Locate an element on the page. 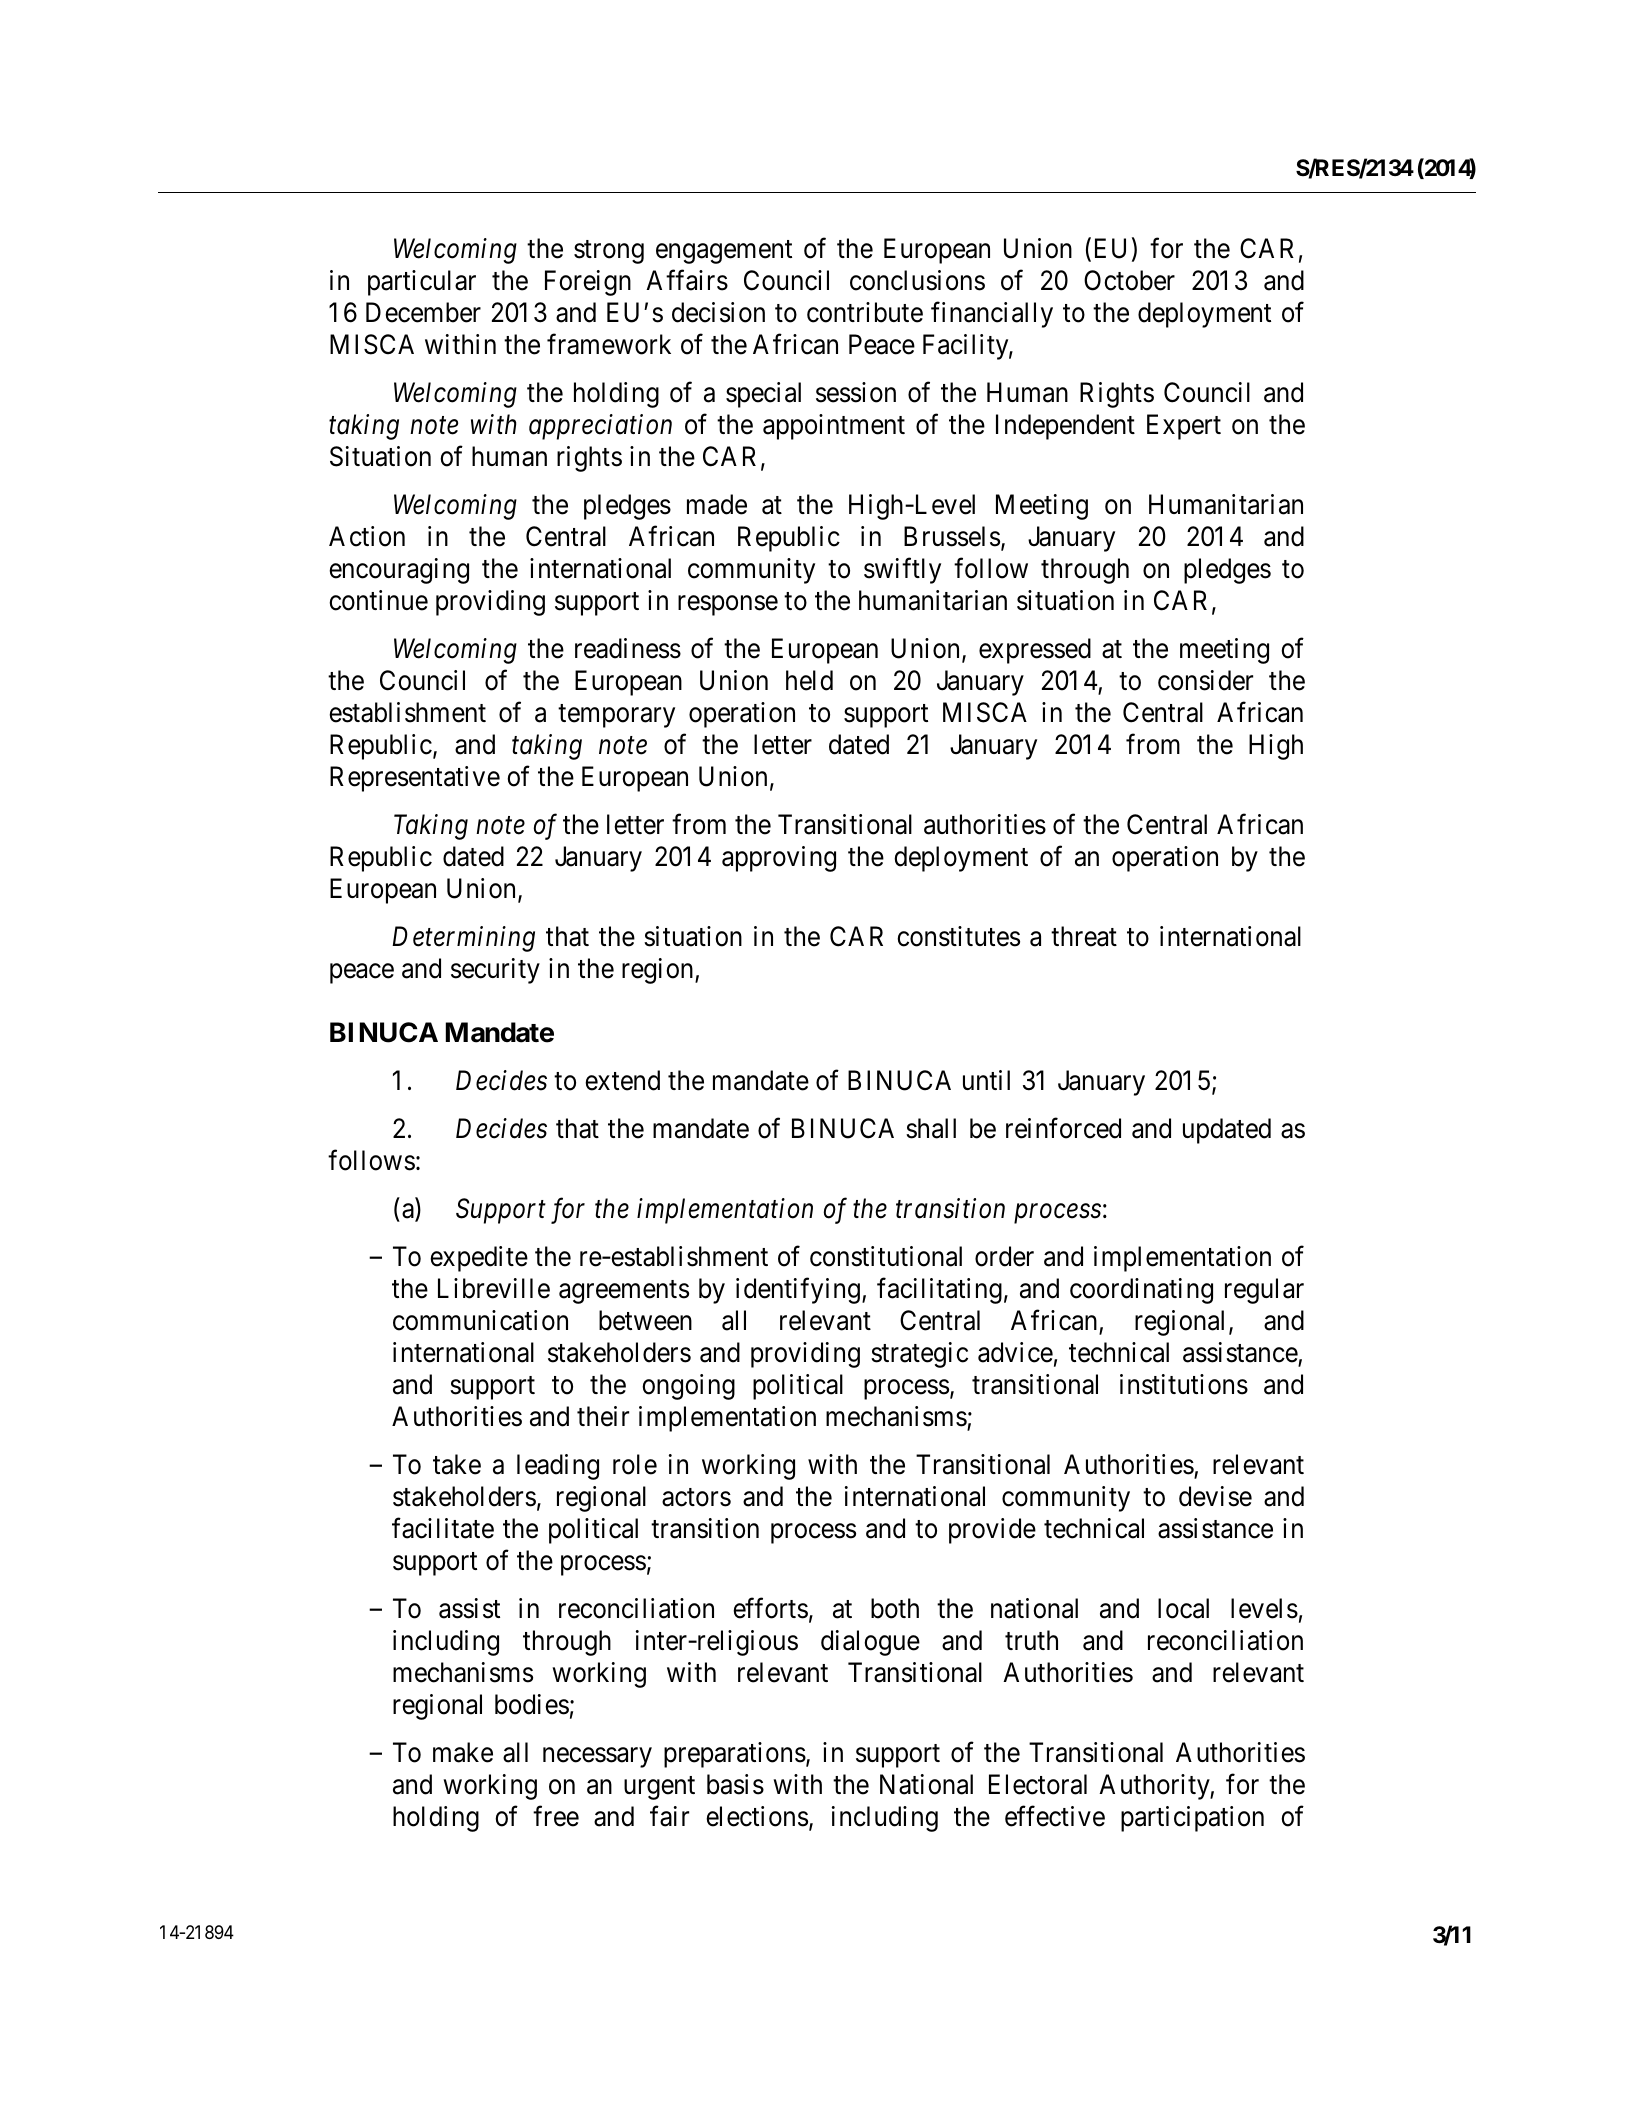  December is located at coordinates (423, 312).
